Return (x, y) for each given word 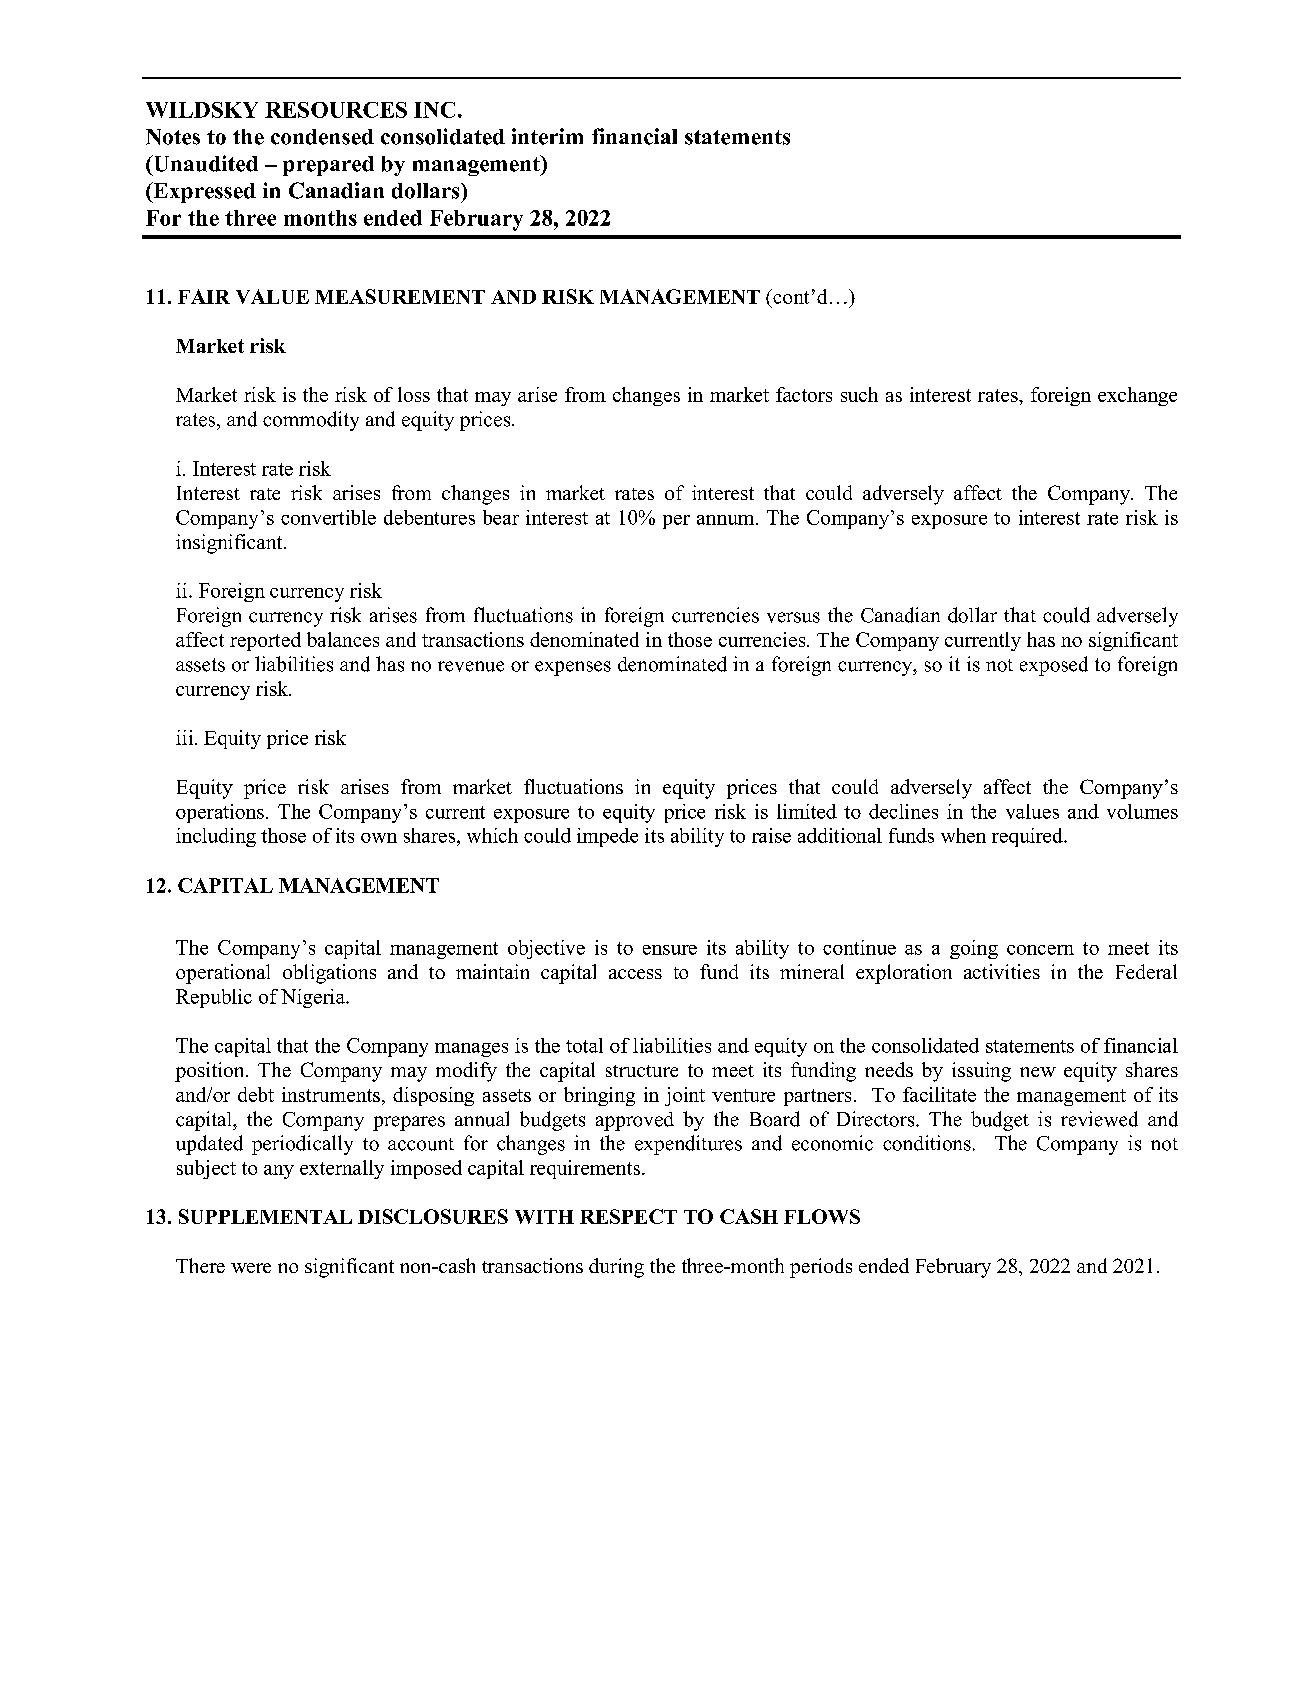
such (859, 394)
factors (804, 394)
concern (1040, 950)
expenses (573, 668)
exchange (1137, 396)
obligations (329, 974)
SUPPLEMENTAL (265, 1216)
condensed (322, 137)
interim (547, 136)
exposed (1054, 666)
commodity (311, 421)
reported (265, 641)
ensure (670, 950)
